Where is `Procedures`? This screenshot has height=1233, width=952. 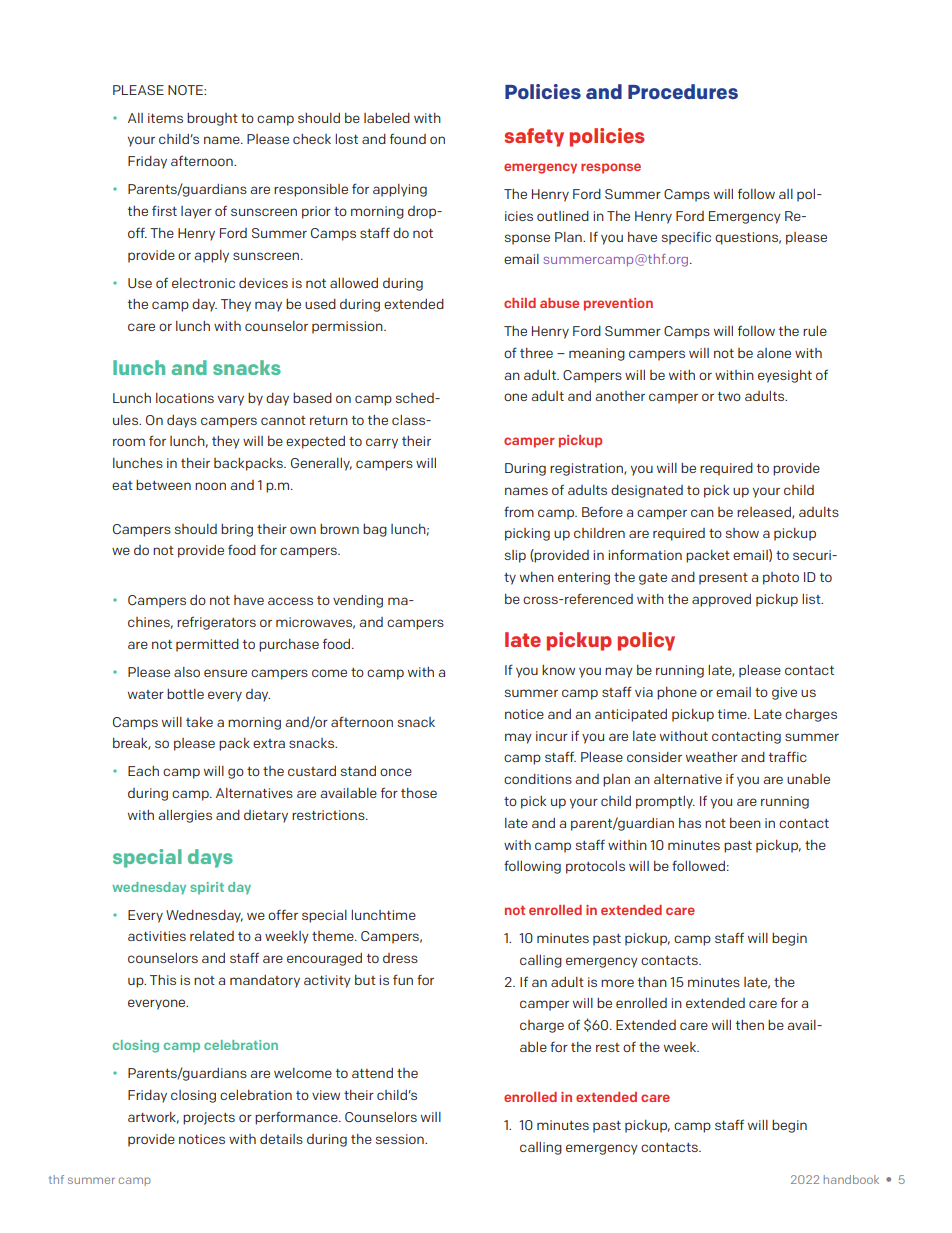
Procedures is located at coordinates (683, 91).
